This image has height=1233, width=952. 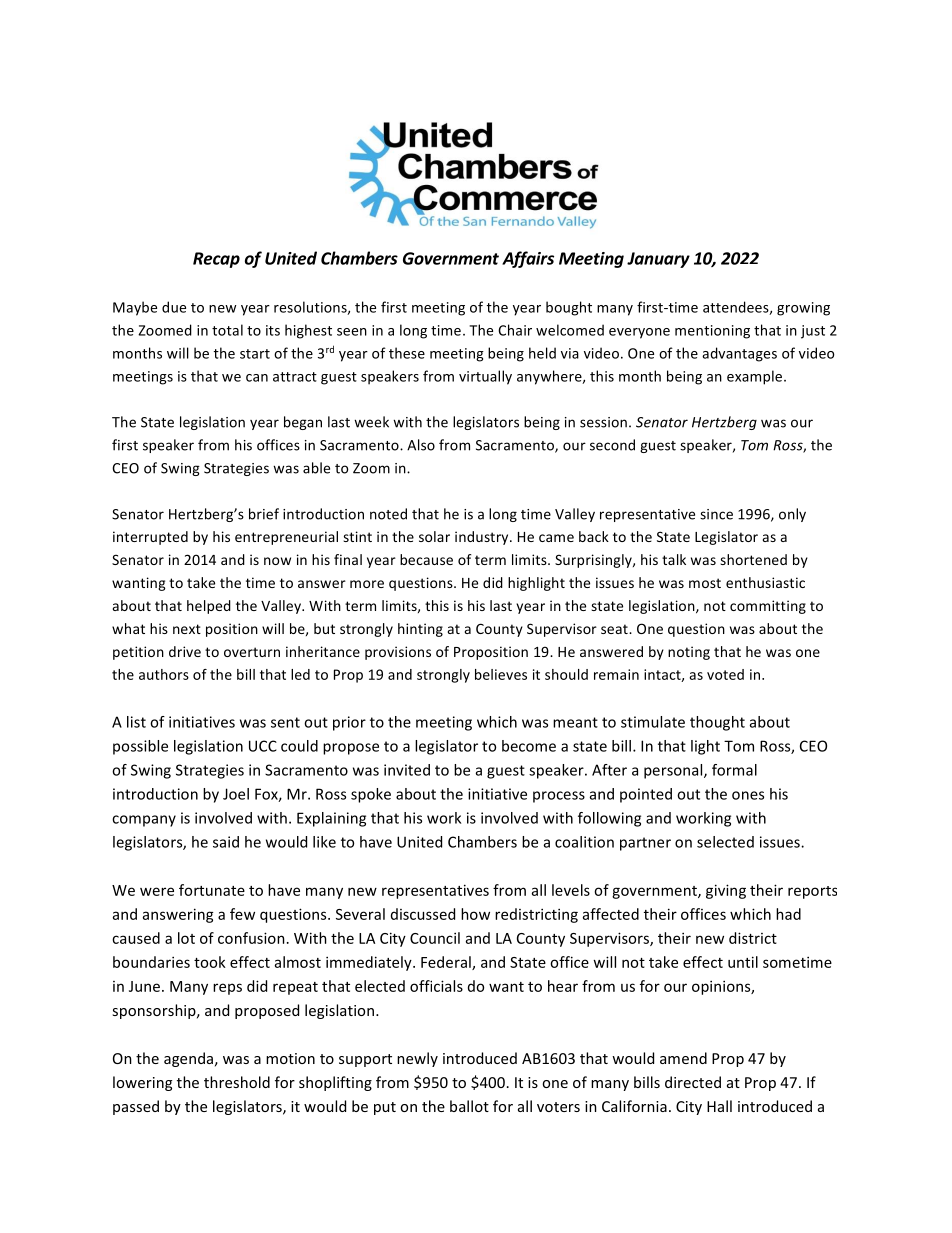 What do you see at coordinates (528, 259) in the image?
I see `Affairs` at bounding box center [528, 259].
